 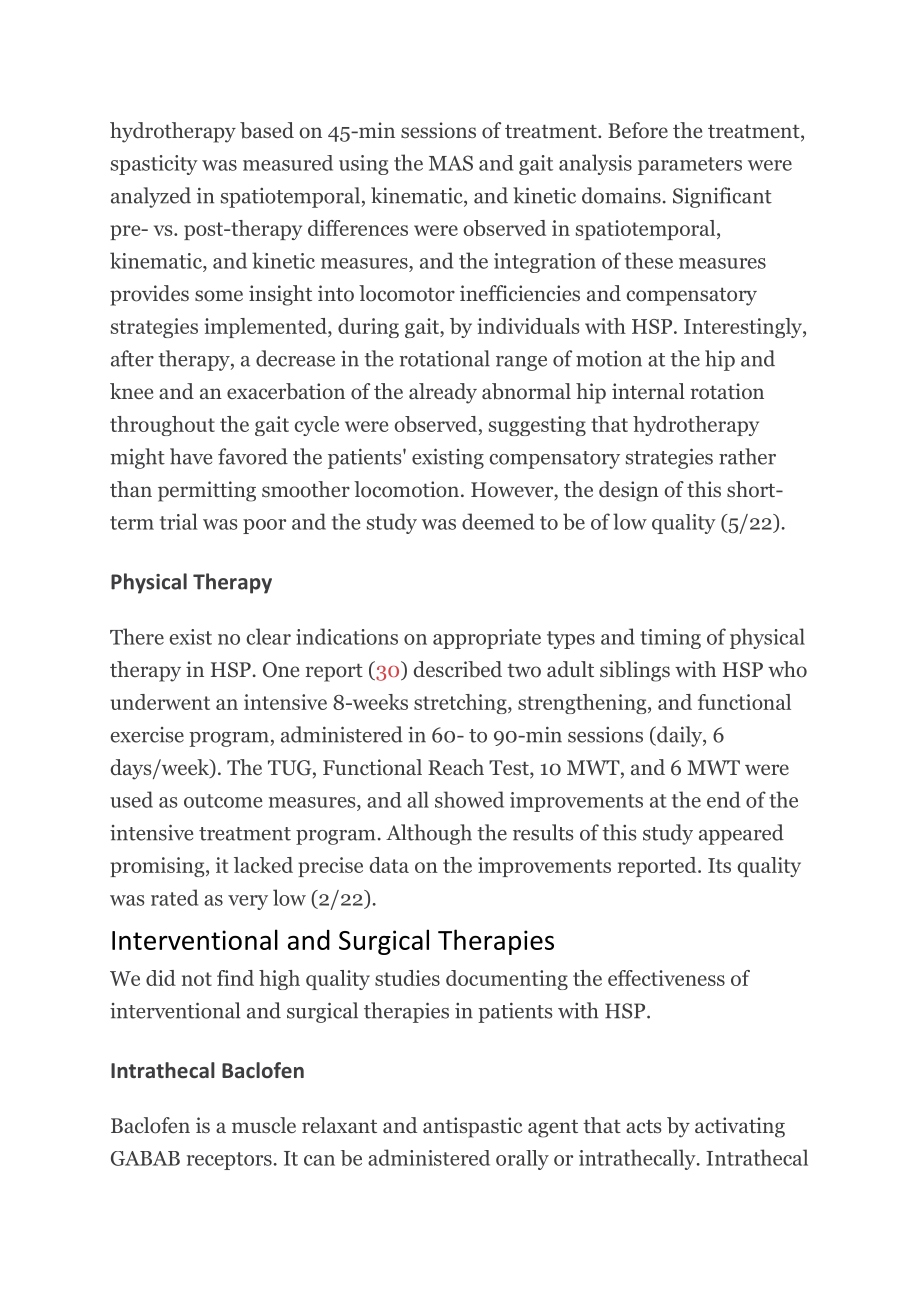 I want to click on deemed, so click(x=498, y=521).
